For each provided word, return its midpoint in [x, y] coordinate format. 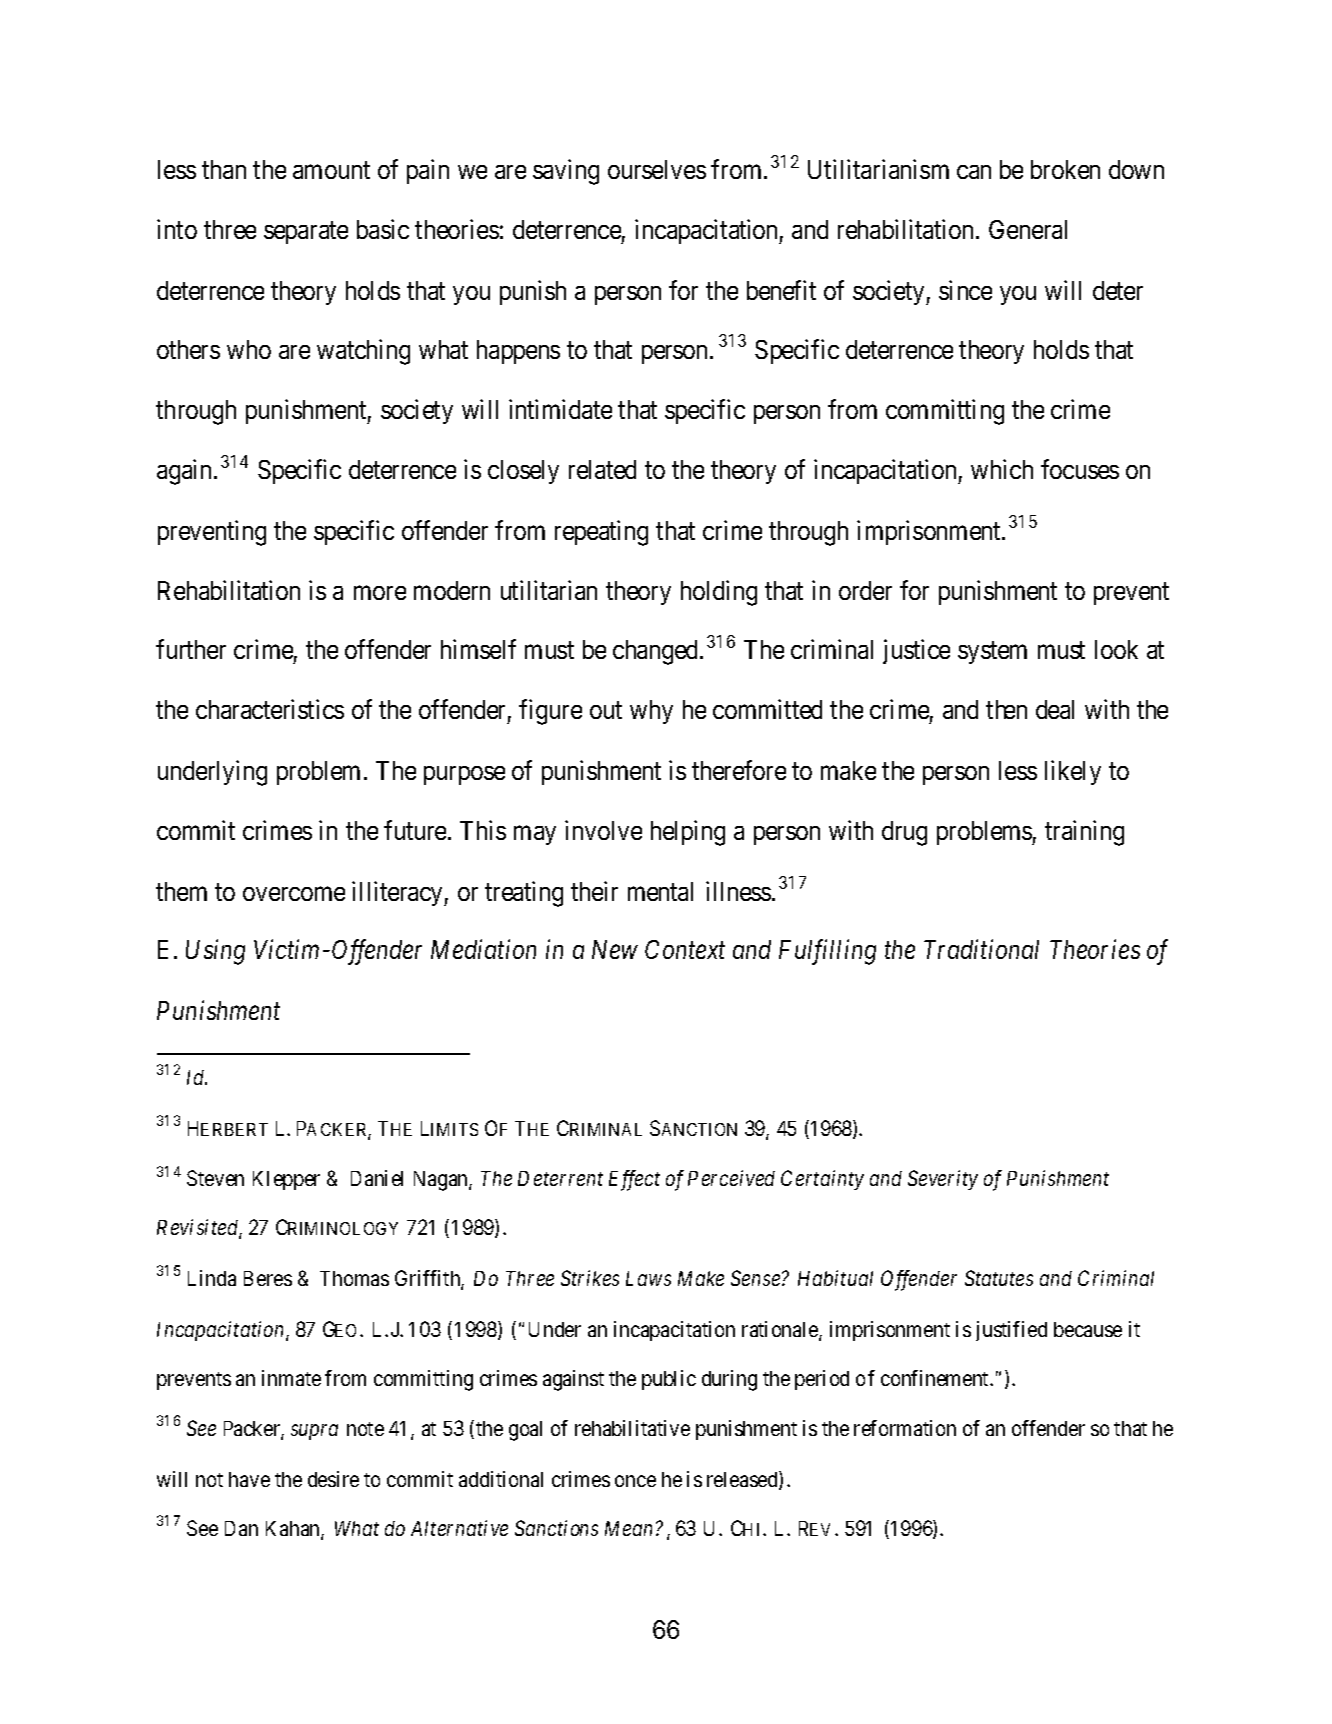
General [1028, 229]
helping [688, 833]
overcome [294, 894]
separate [306, 233]
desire [333, 1479]
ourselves [657, 169]
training [1084, 833]
